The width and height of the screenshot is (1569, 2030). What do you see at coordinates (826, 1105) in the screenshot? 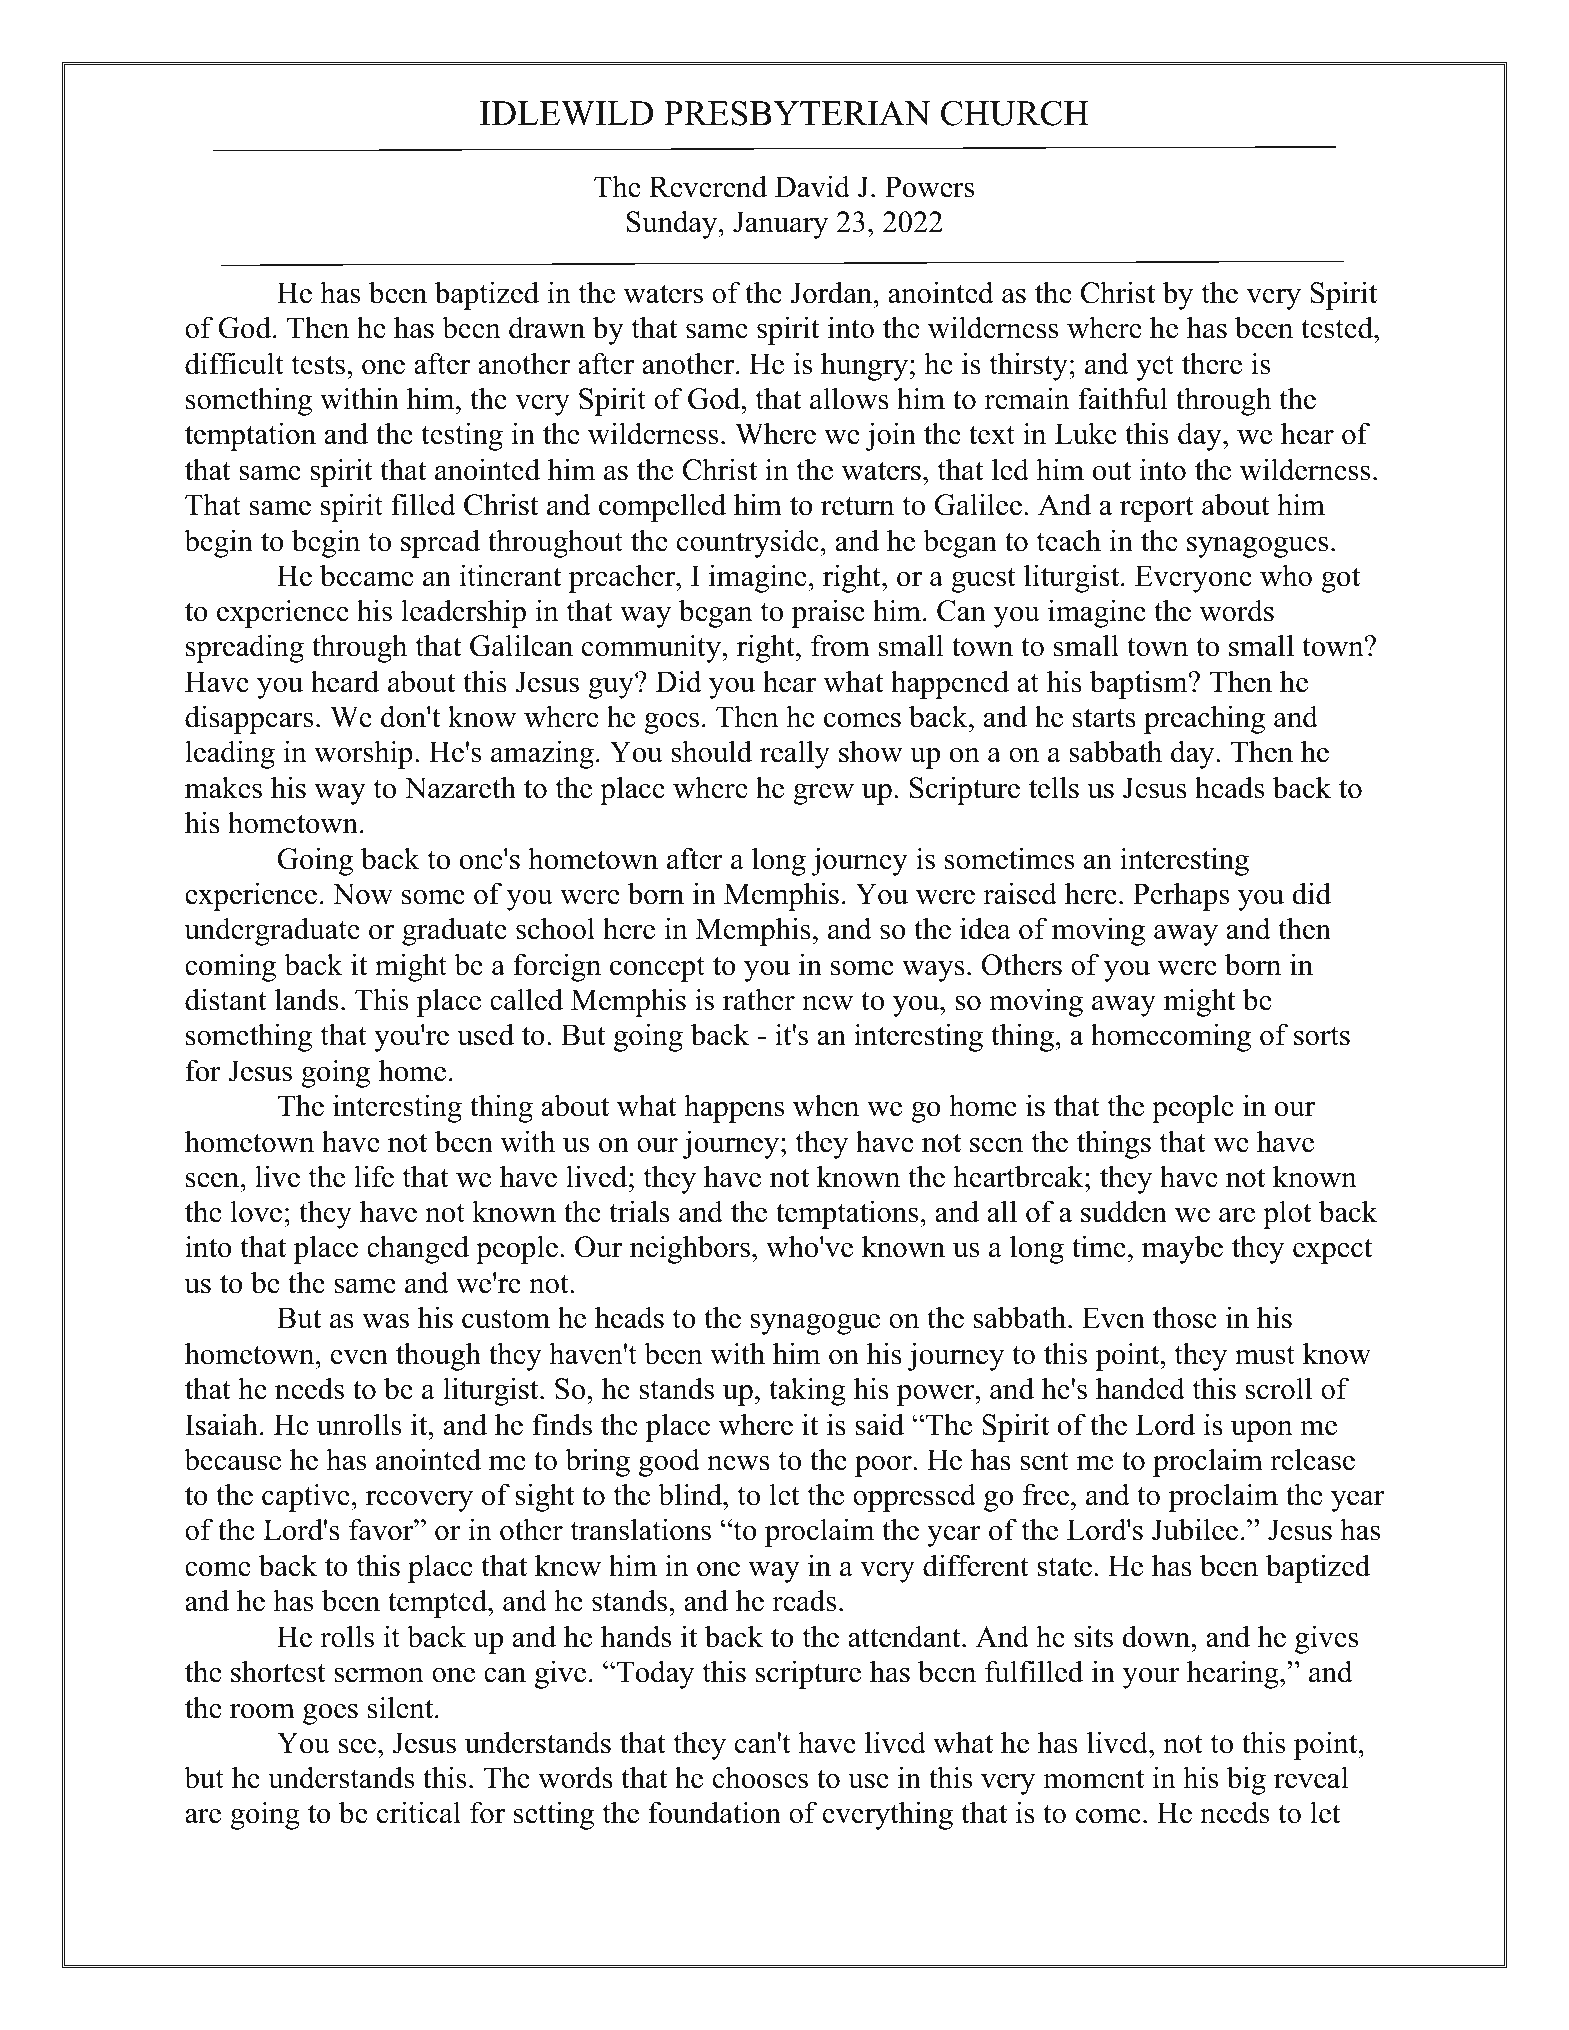
I see `when` at bounding box center [826, 1105].
